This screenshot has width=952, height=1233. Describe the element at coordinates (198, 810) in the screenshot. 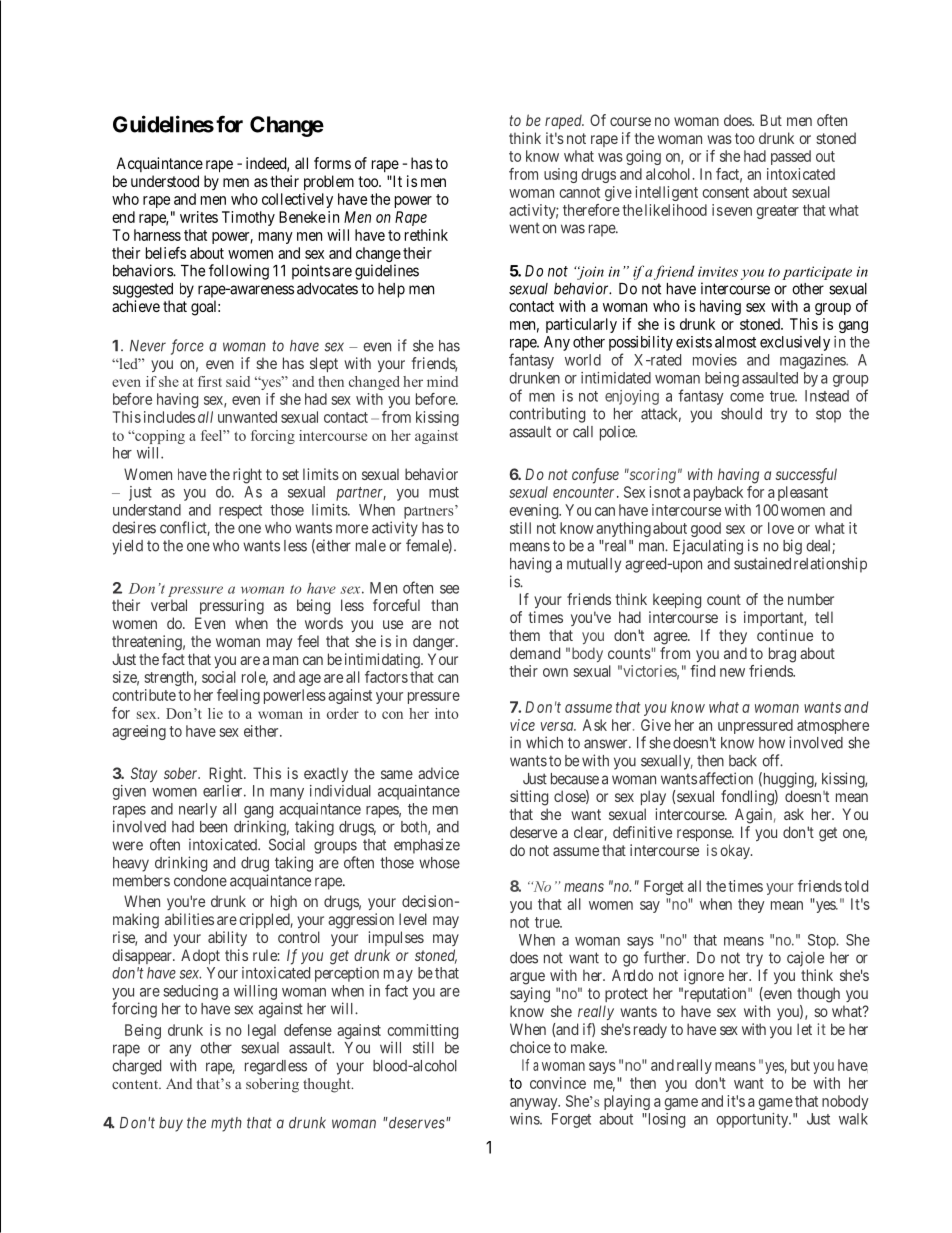

I see `nearly` at that location.
